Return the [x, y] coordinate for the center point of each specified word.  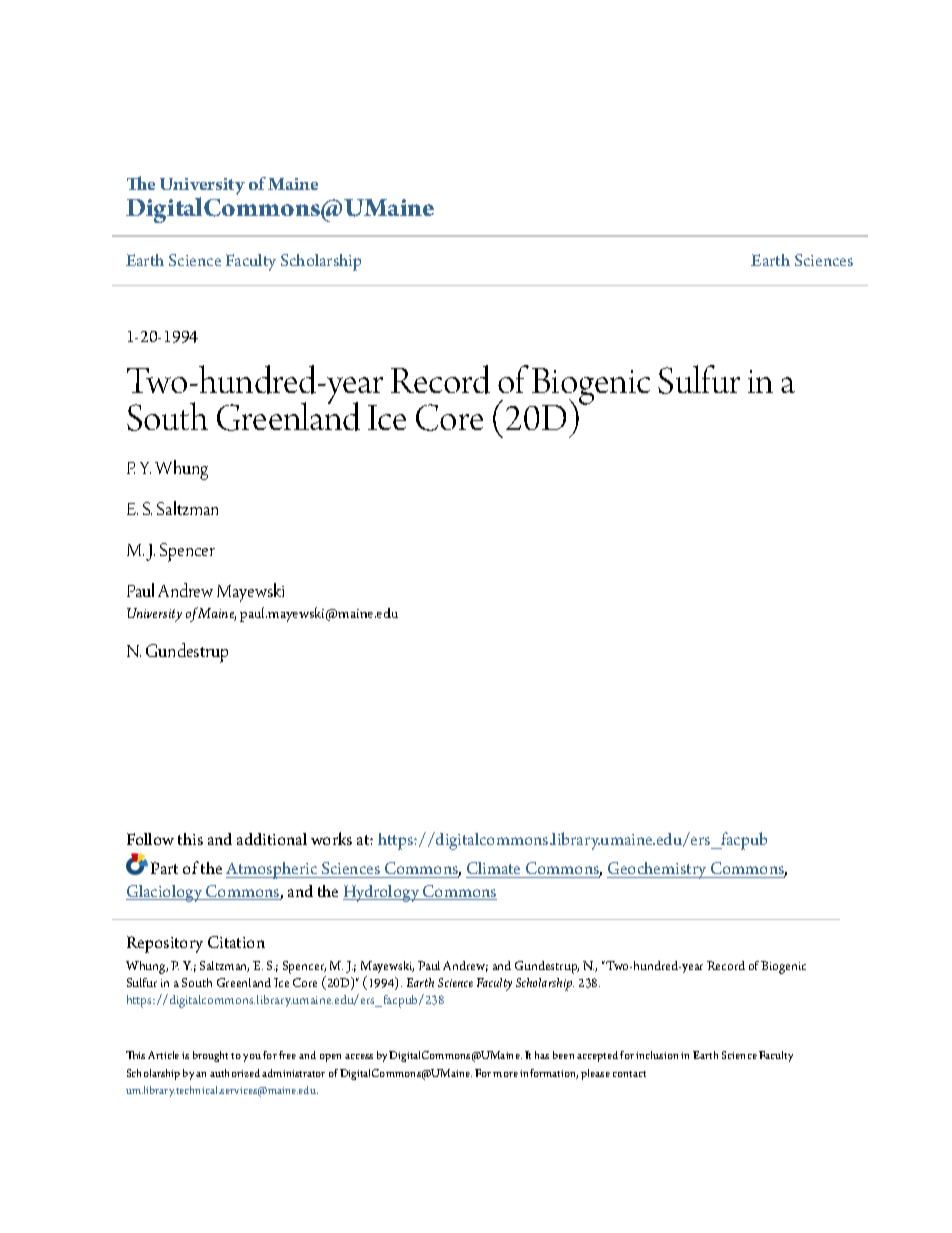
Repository [165, 944]
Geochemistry [658, 870]
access [359, 1056]
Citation [236, 942]
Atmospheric [273, 870]
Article [163, 1055]
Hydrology [382, 893]
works [331, 838]
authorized [235, 1073]
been [563, 1055]
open [330, 1058]
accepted [597, 1056]
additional [272, 839]
